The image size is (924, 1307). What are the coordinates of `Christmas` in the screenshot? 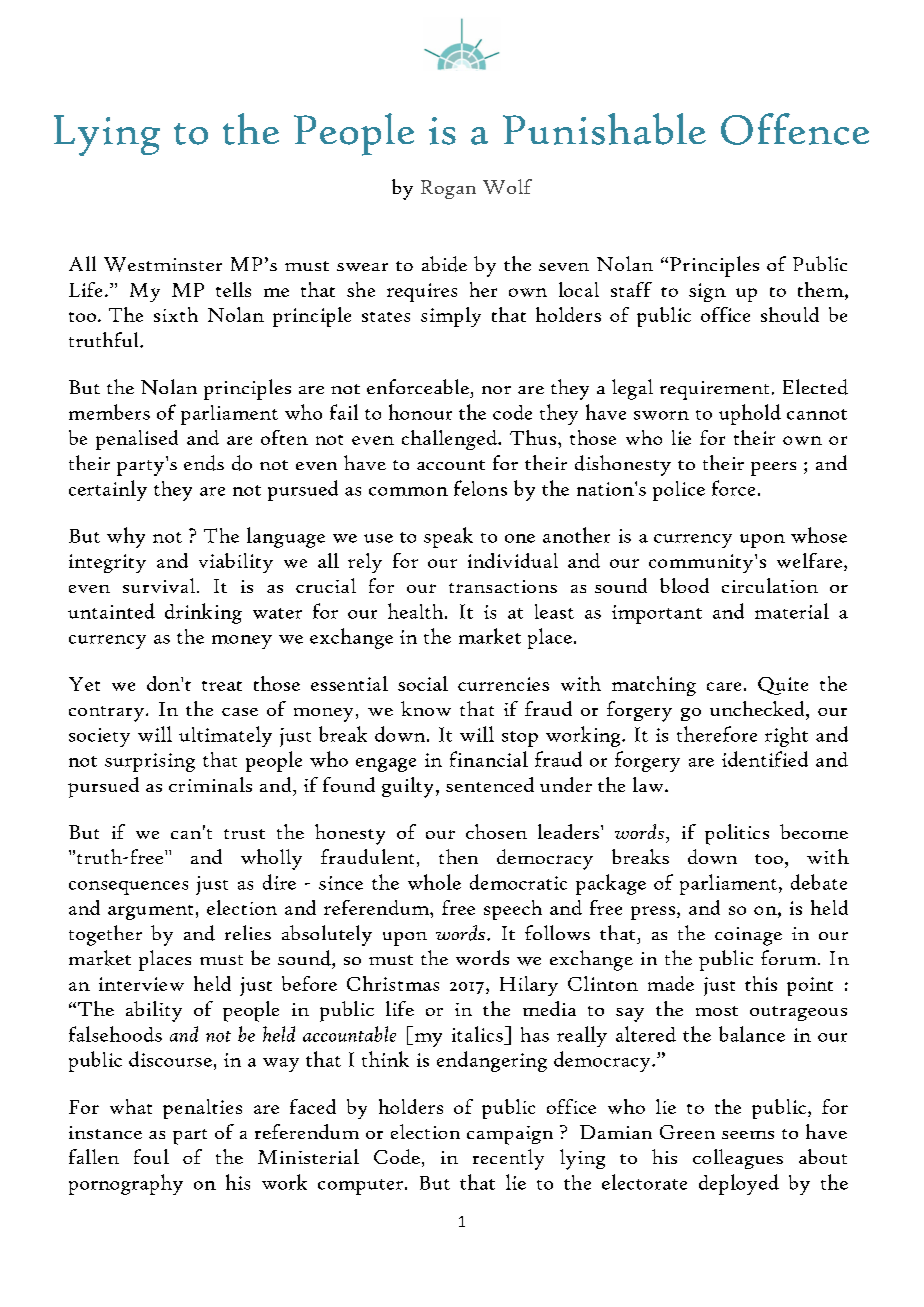 It's located at (393, 983).
